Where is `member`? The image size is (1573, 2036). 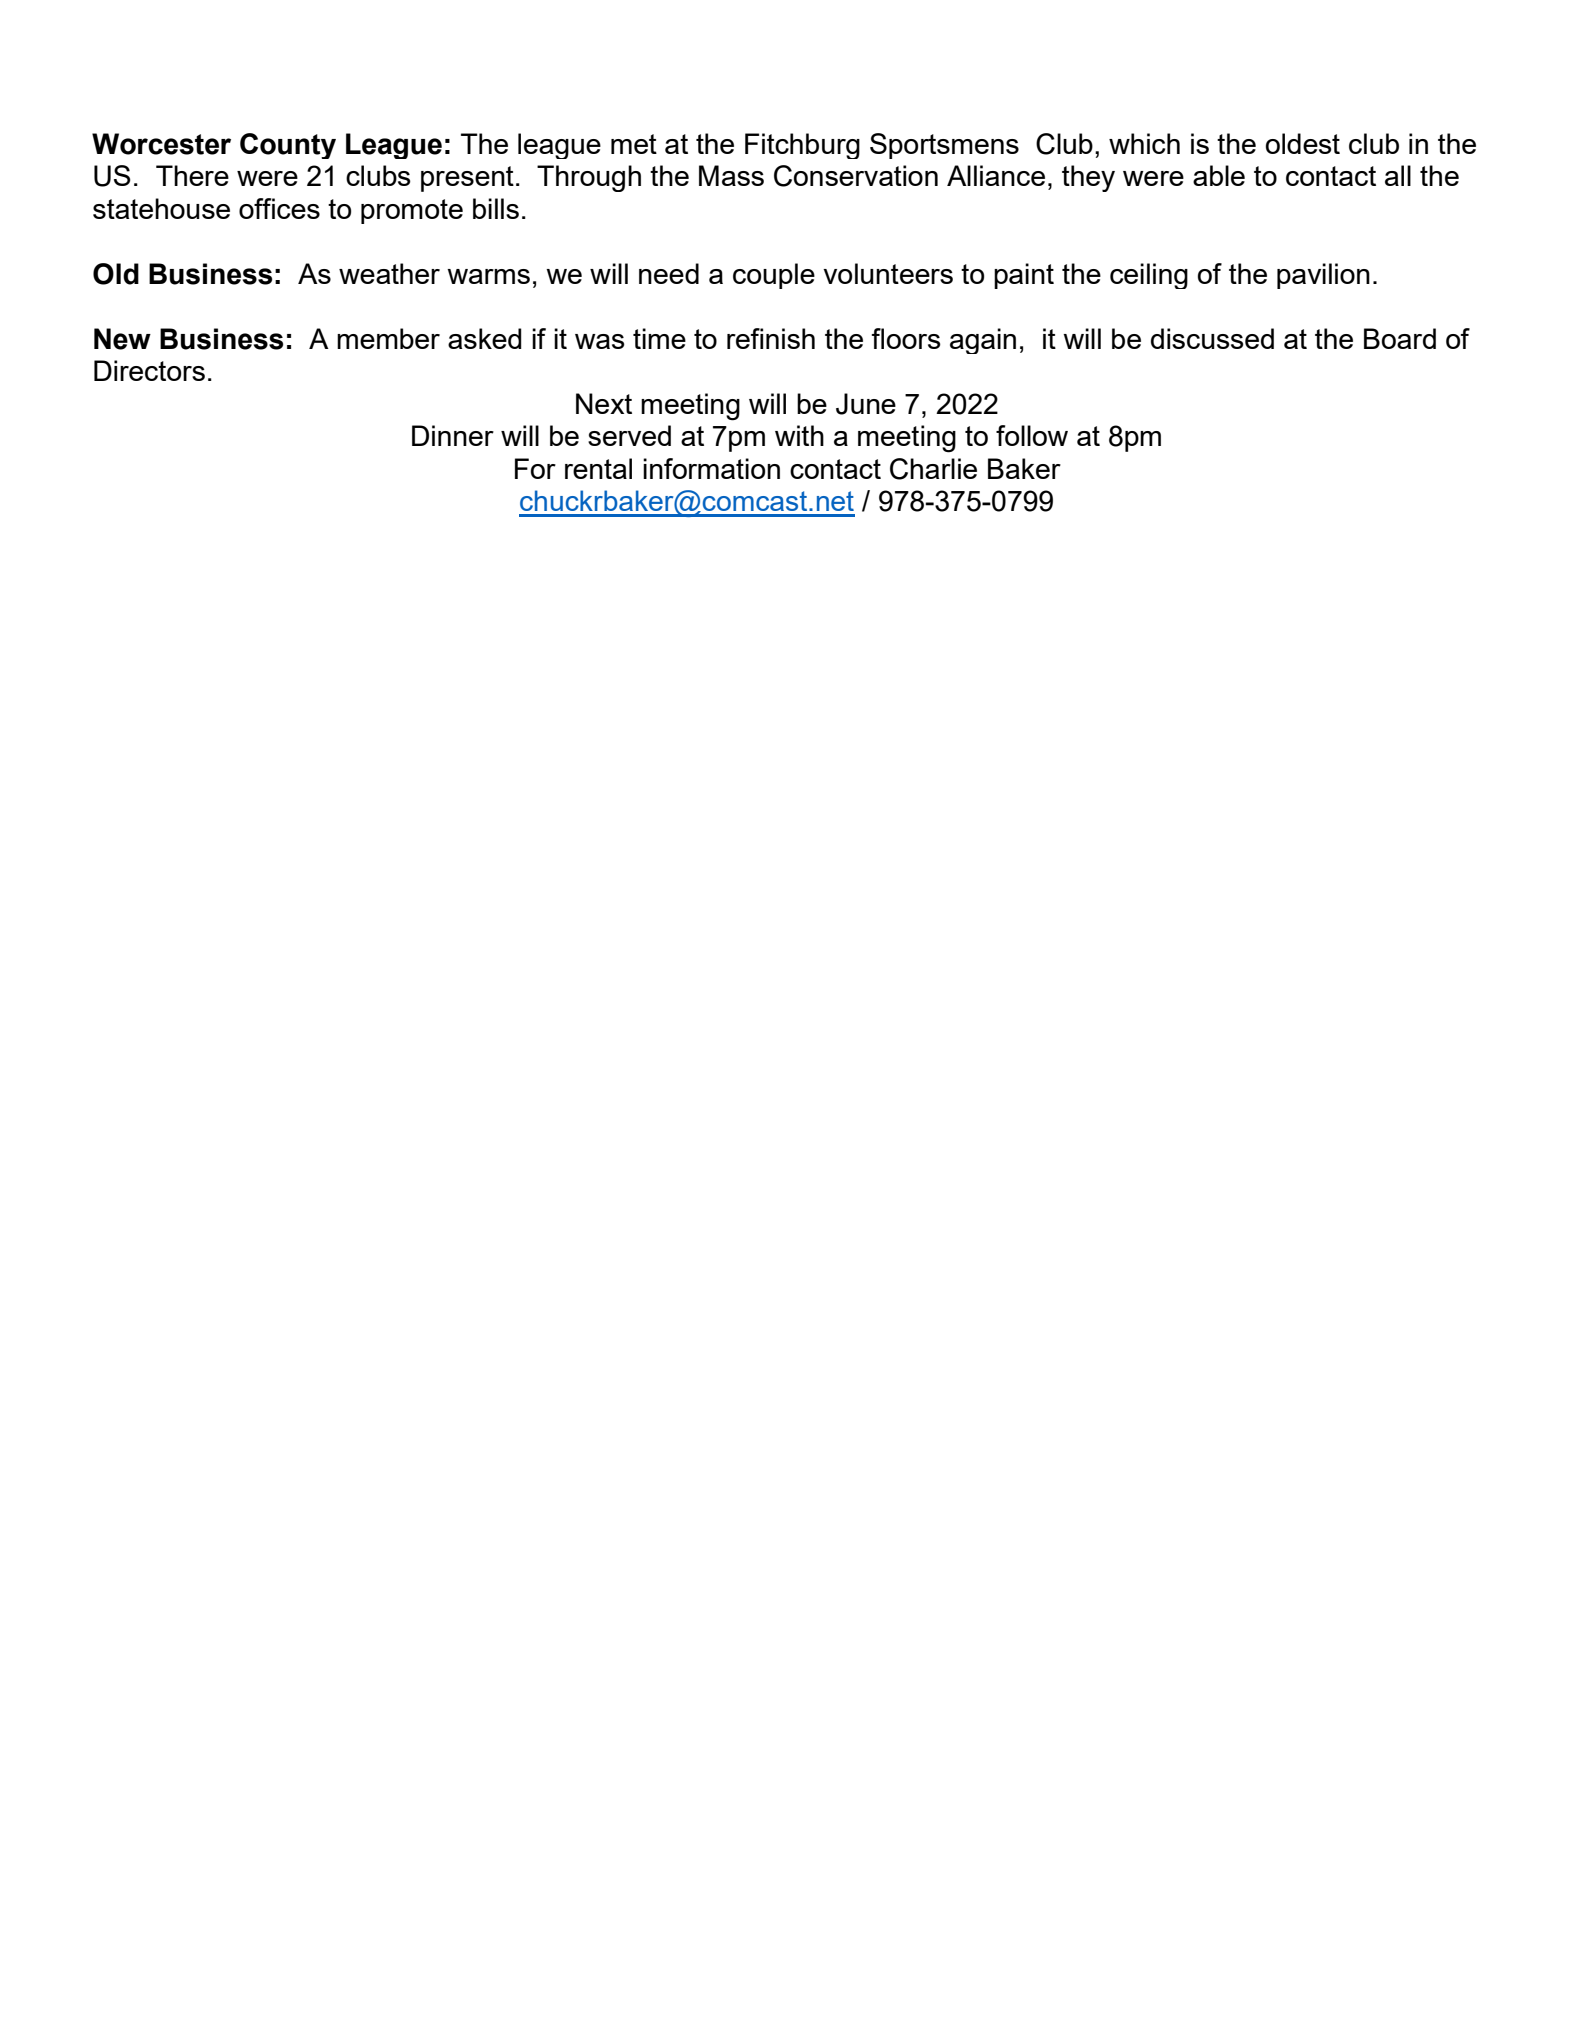
member is located at coordinates (388, 338).
